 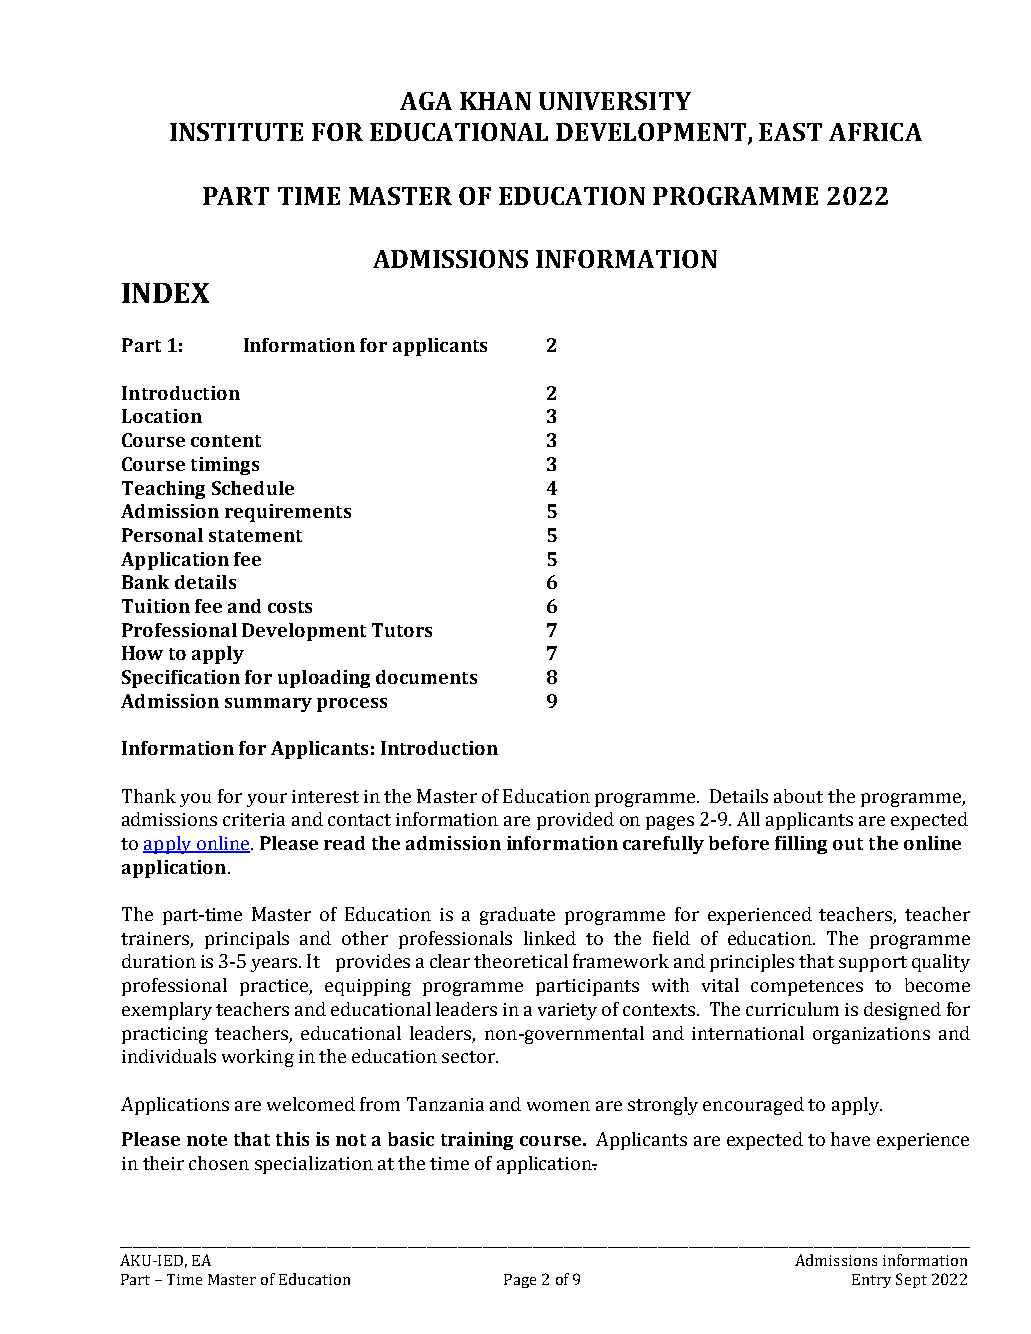 What do you see at coordinates (801, 845) in the screenshot?
I see `filling` at bounding box center [801, 845].
